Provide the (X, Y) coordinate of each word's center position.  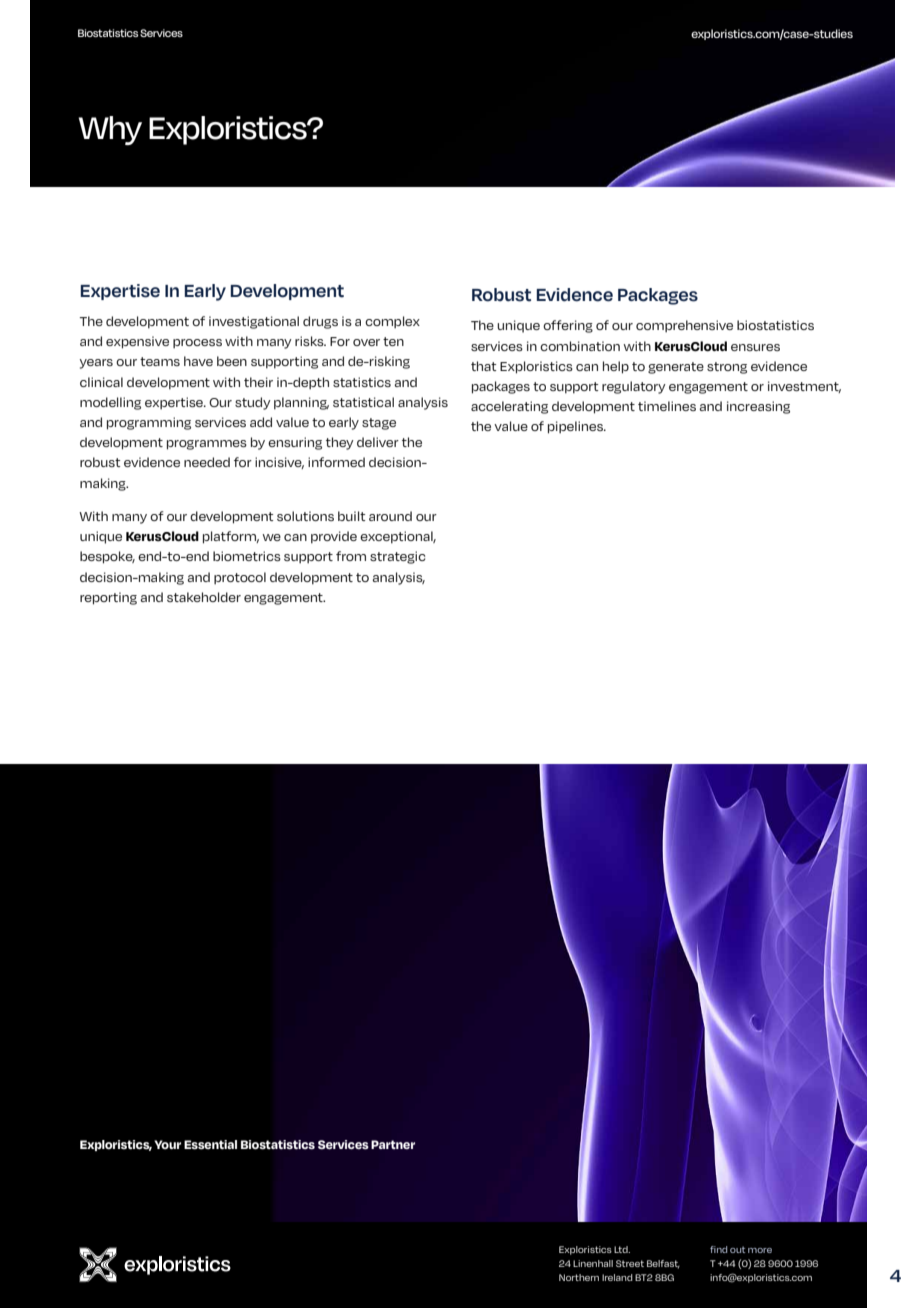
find (718, 1249)
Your (167, 1144)
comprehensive (684, 326)
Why (110, 130)
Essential (210, 1145)
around (390, 516)
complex (392, 322)
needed (207, 462)
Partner (393, 1144)
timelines (667, 406)
